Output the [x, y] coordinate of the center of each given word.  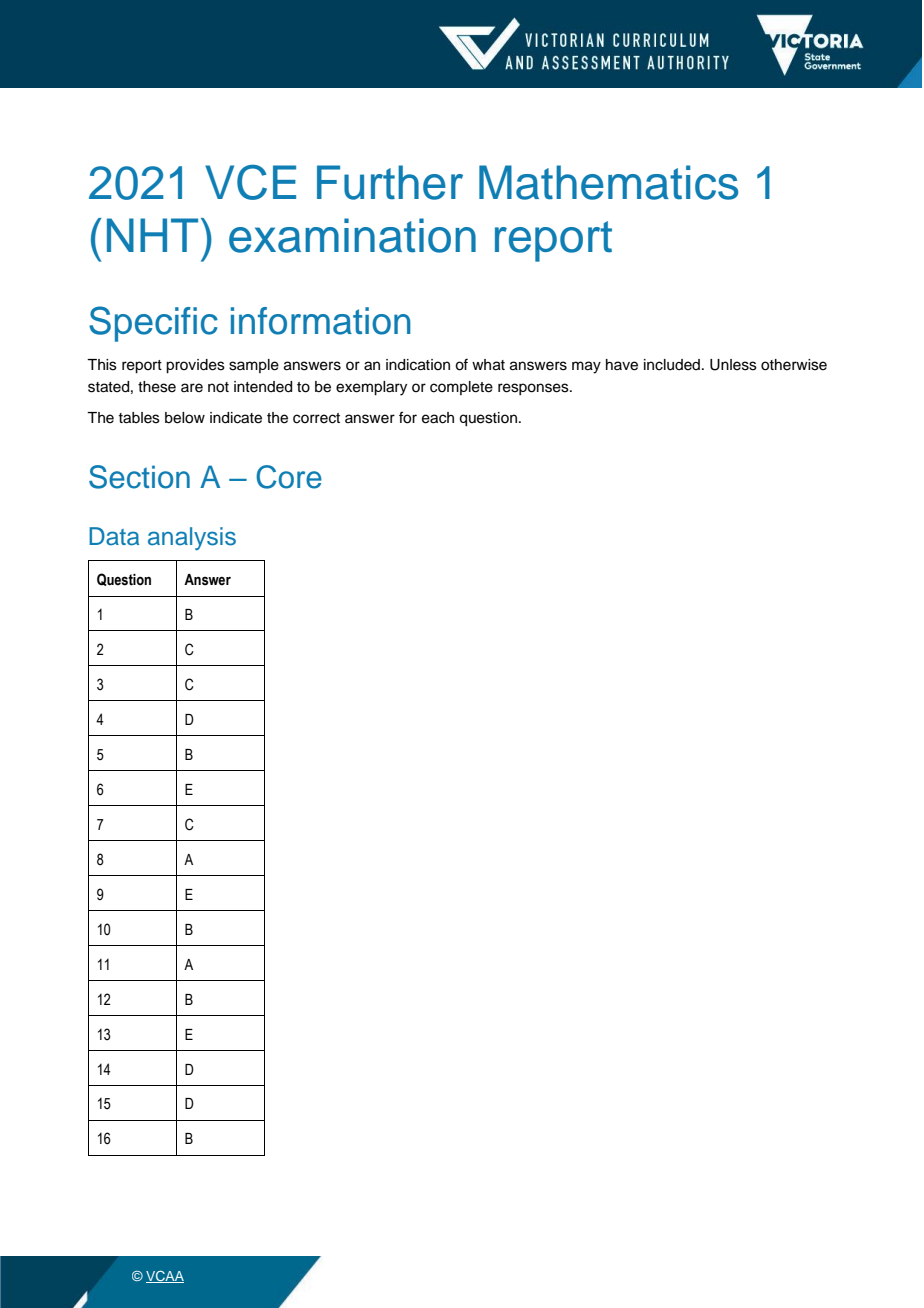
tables [139, 418]
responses [534, 389]
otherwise [794, 365]
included [672, 365]
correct [316, 418]
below [185, 418]
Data [114, 536]
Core [289, 477]
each [438, 418]
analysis [192, 538]
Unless [733, 365]
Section [139, 477]
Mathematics [608, 182]
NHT [152, 235]
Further [390, 182]
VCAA [165, 1277]
